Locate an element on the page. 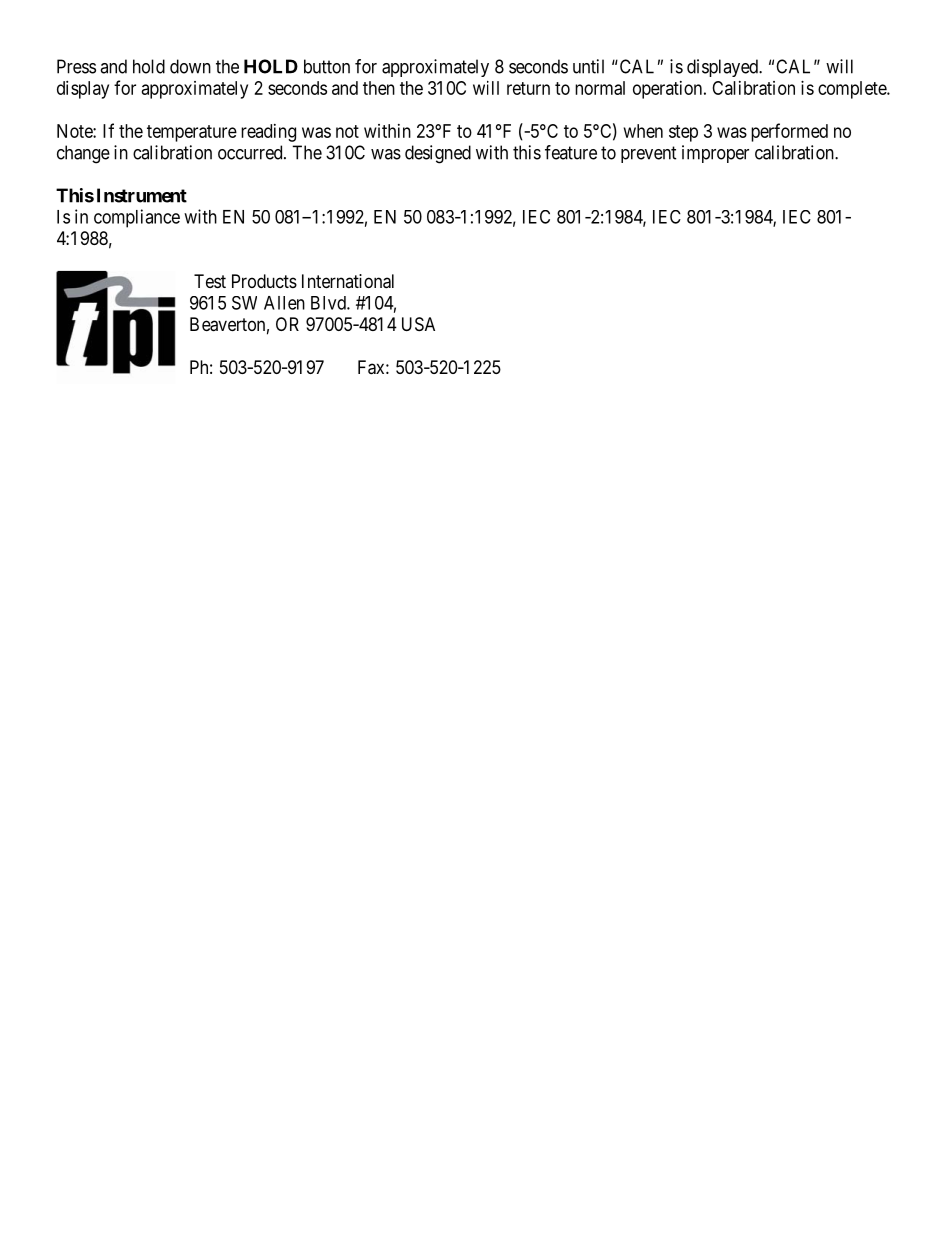 The image size is (952, 1233). Blvd is located at coordinates (329, 303).
